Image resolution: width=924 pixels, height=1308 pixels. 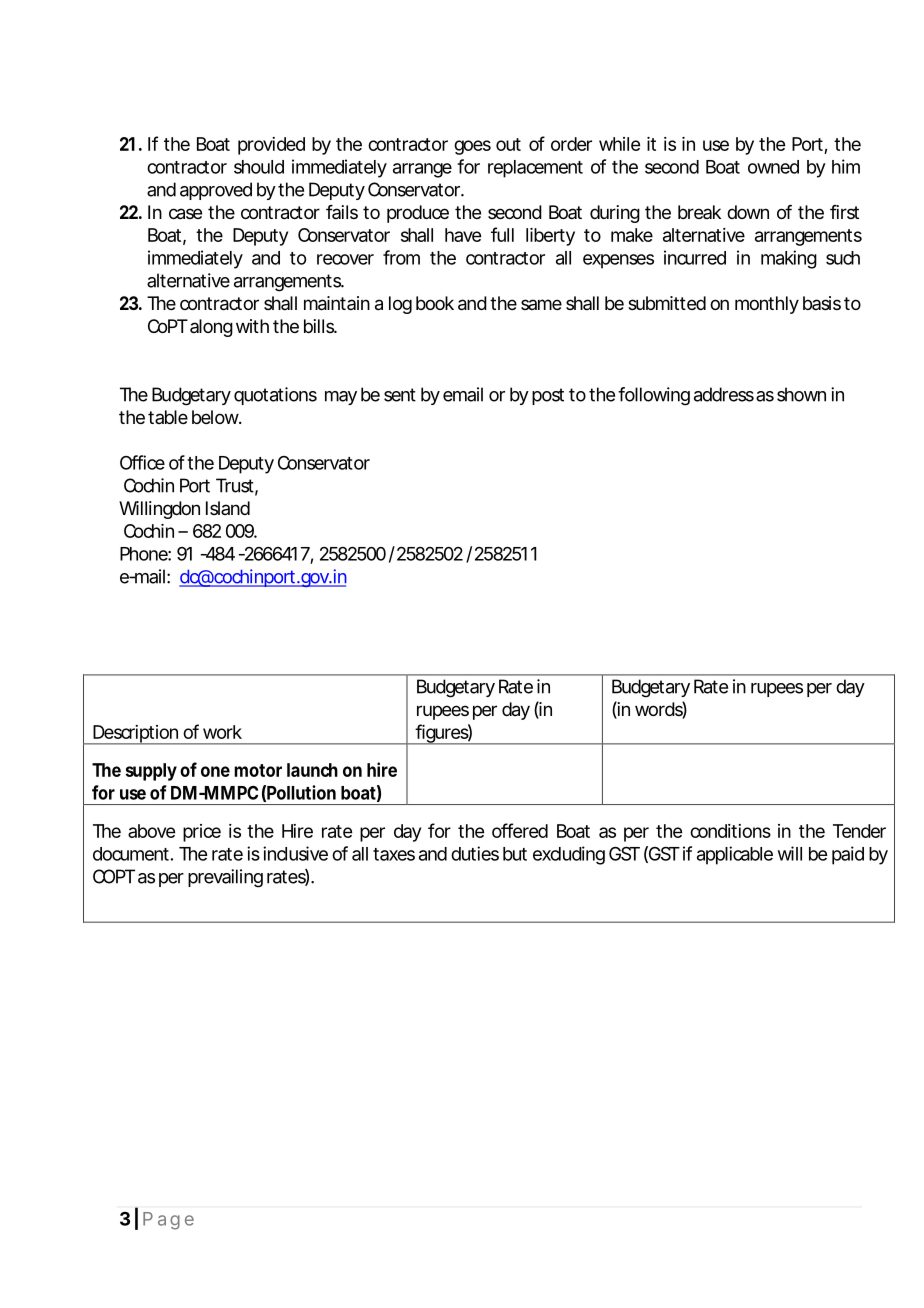 What do you see at coordinates (312, 770) in the screenshot?
I see `launch` at bounding box center [312, 770].
